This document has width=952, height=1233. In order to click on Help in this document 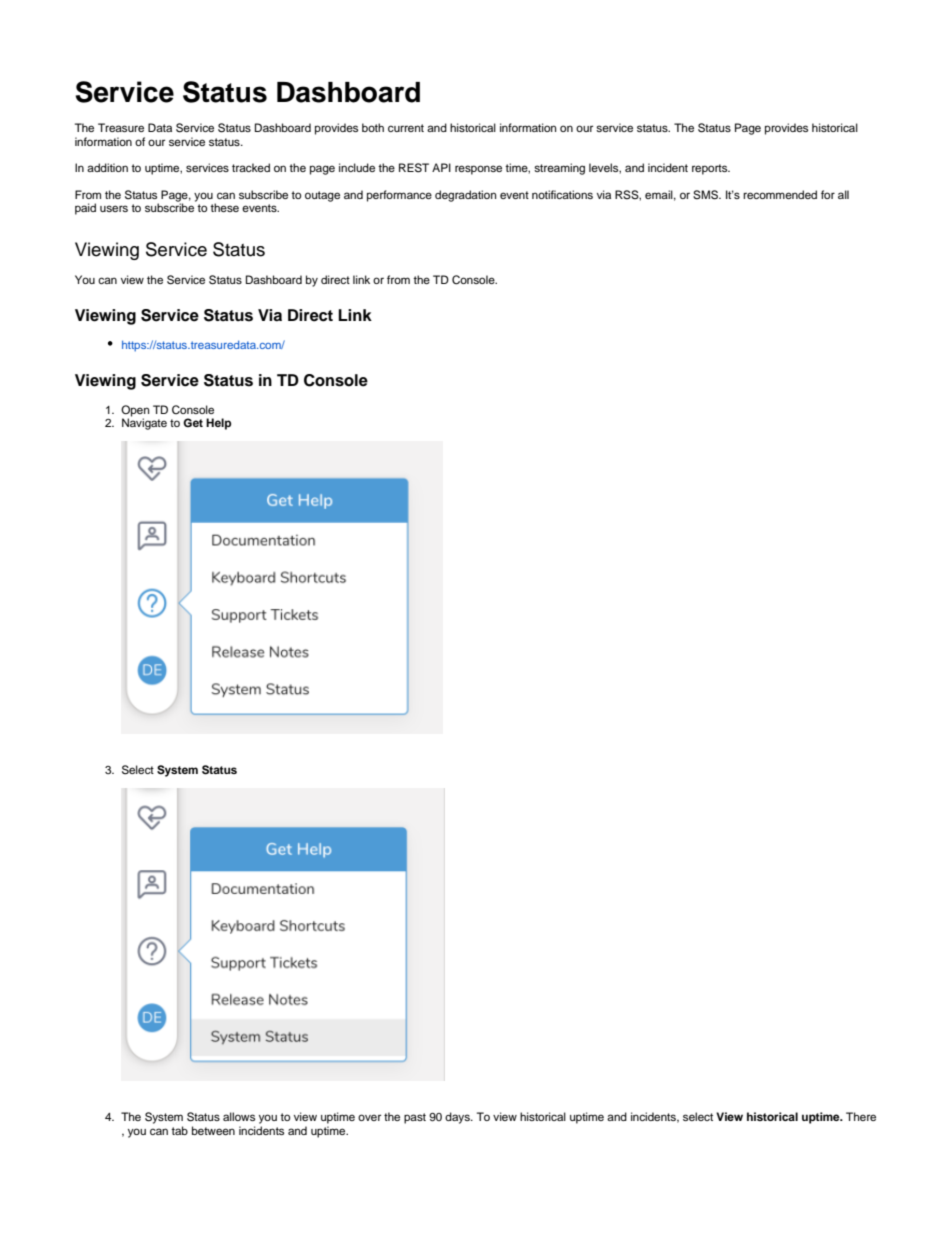, I will do `click(218, 424)`.
